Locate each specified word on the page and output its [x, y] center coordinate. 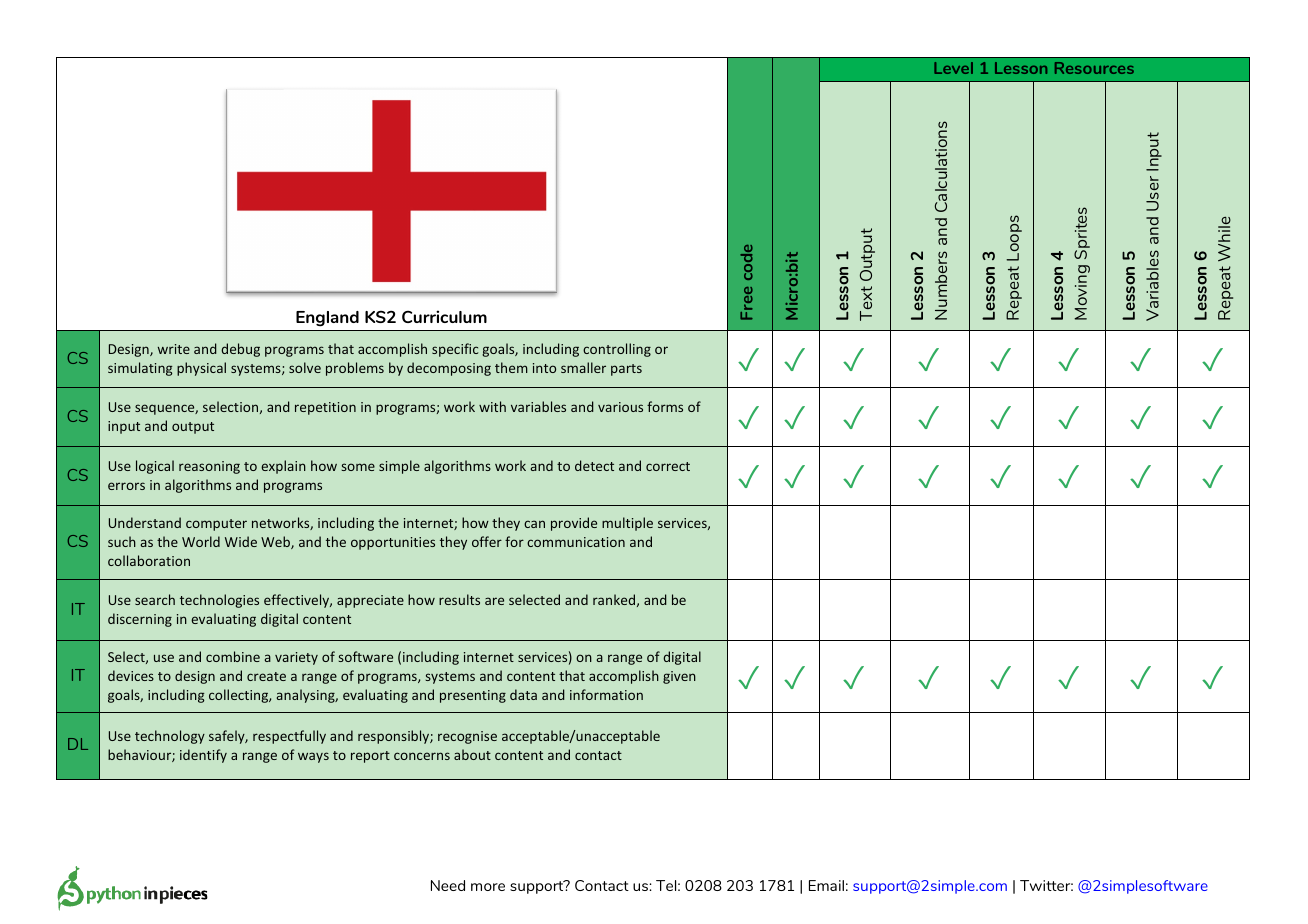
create [266, 676]
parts [626, 370]
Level [953, 68]
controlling [617, 350]
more [488, 887]
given [679, 677]
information [606, 694]
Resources [1094, 68]
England [327, 318]
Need [448, 885]
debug [240, 350]
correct [668, 466]
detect [594, 465]
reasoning [209, 467]
